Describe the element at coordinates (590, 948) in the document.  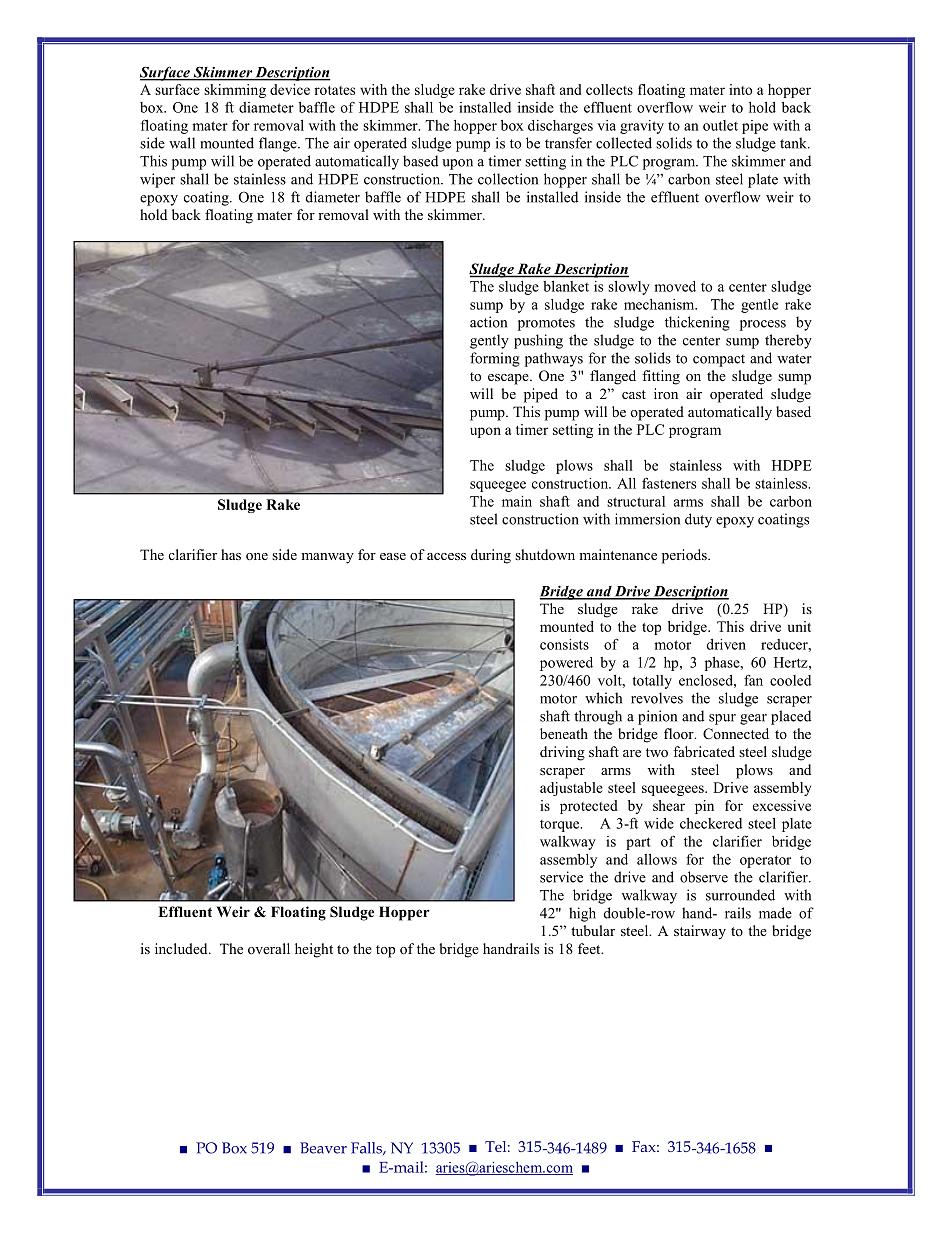
I see `feet` at that location.
